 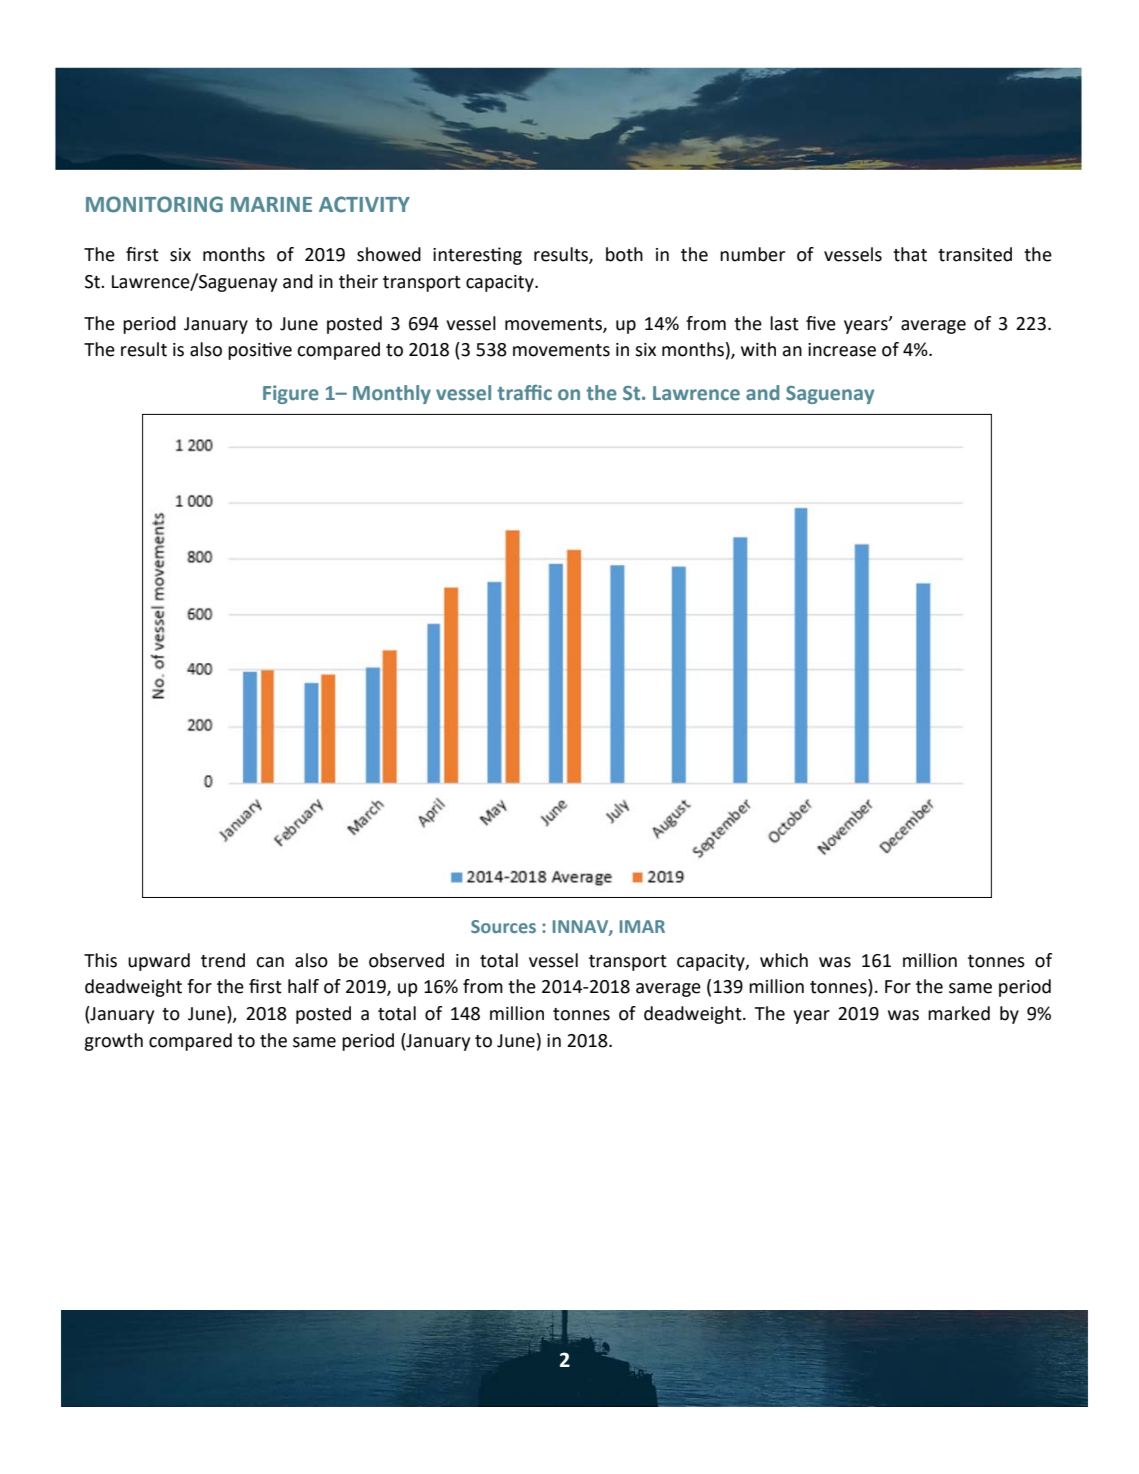 What do you see at coordinates (223, 960) in the image?
I see `trend` at bounding box center [223, 960].
